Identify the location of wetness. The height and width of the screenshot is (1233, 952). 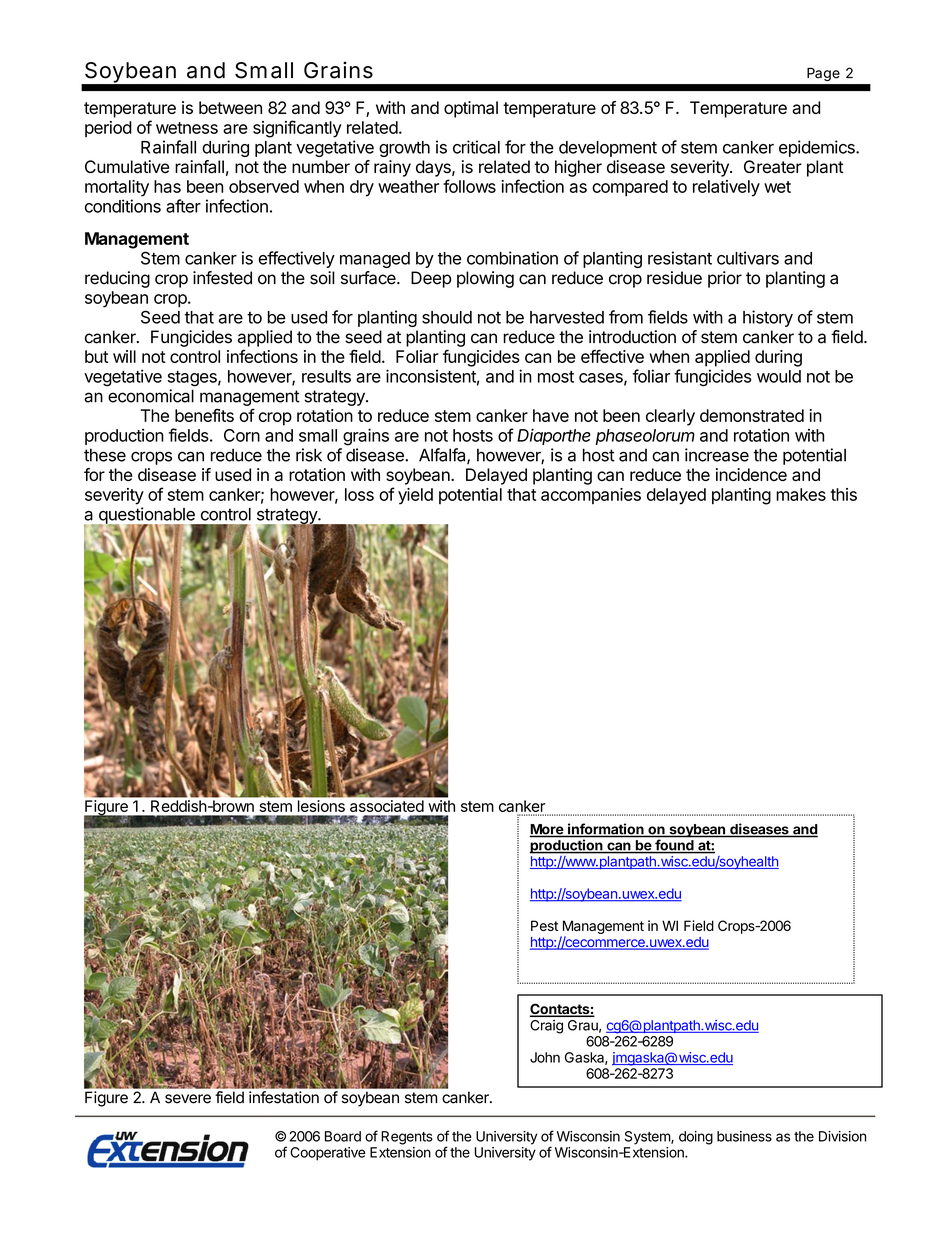
(187, 128).
